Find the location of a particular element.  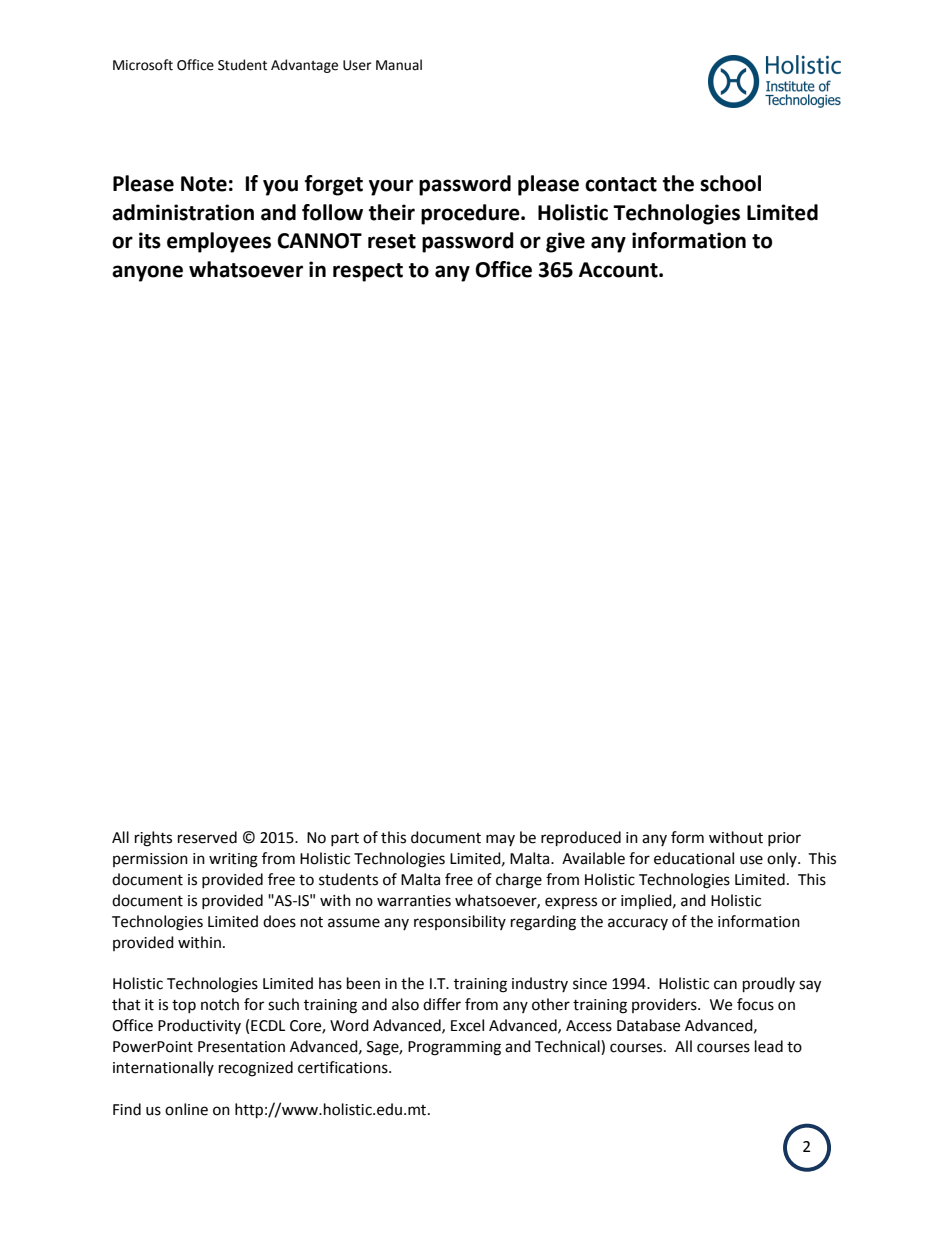

may is located at coordinates (500, 840).
